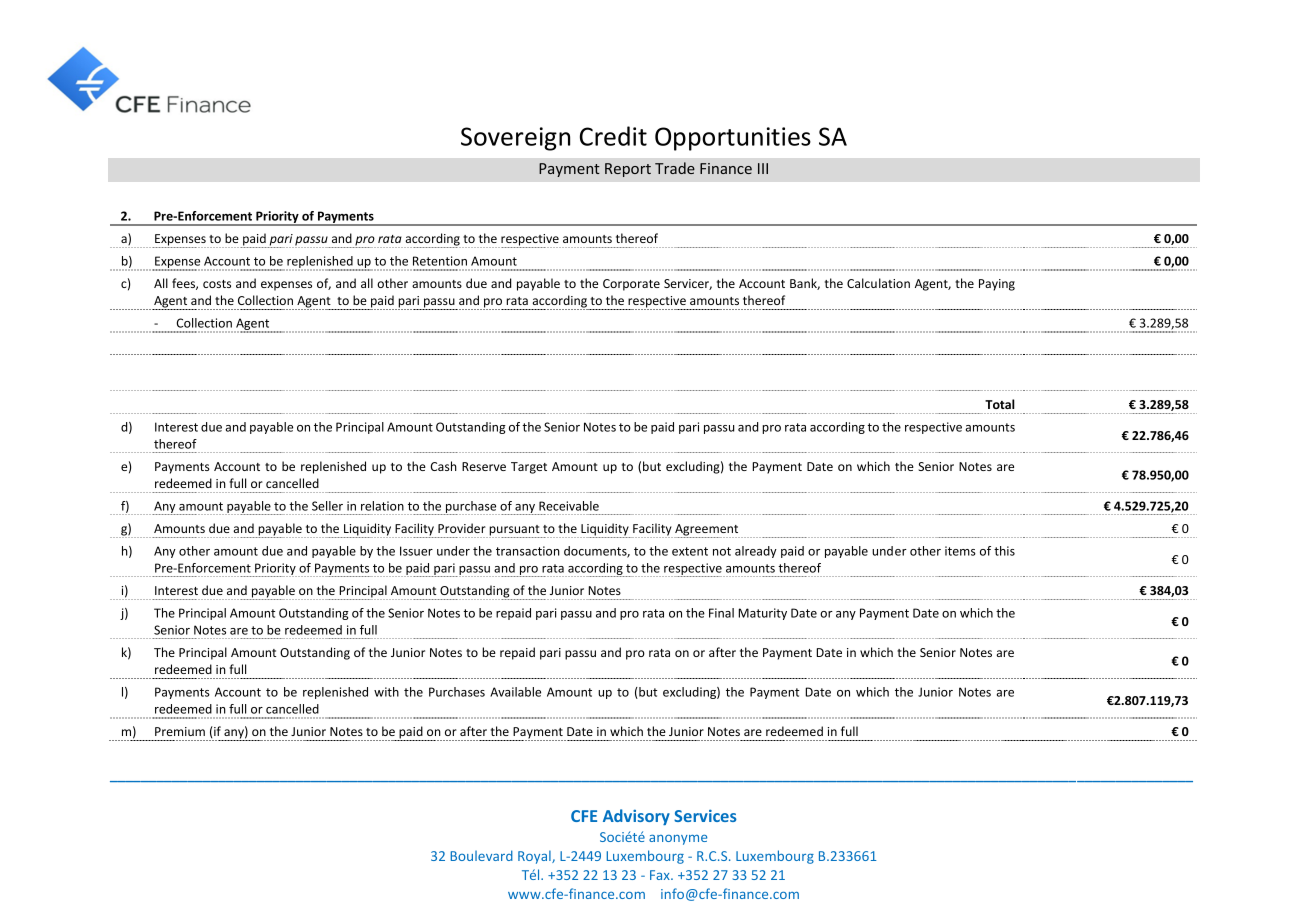  What do you see at coordinates (878, 283) in the screenshot?
I see `Calculation` at bounding box center [878, 283].
